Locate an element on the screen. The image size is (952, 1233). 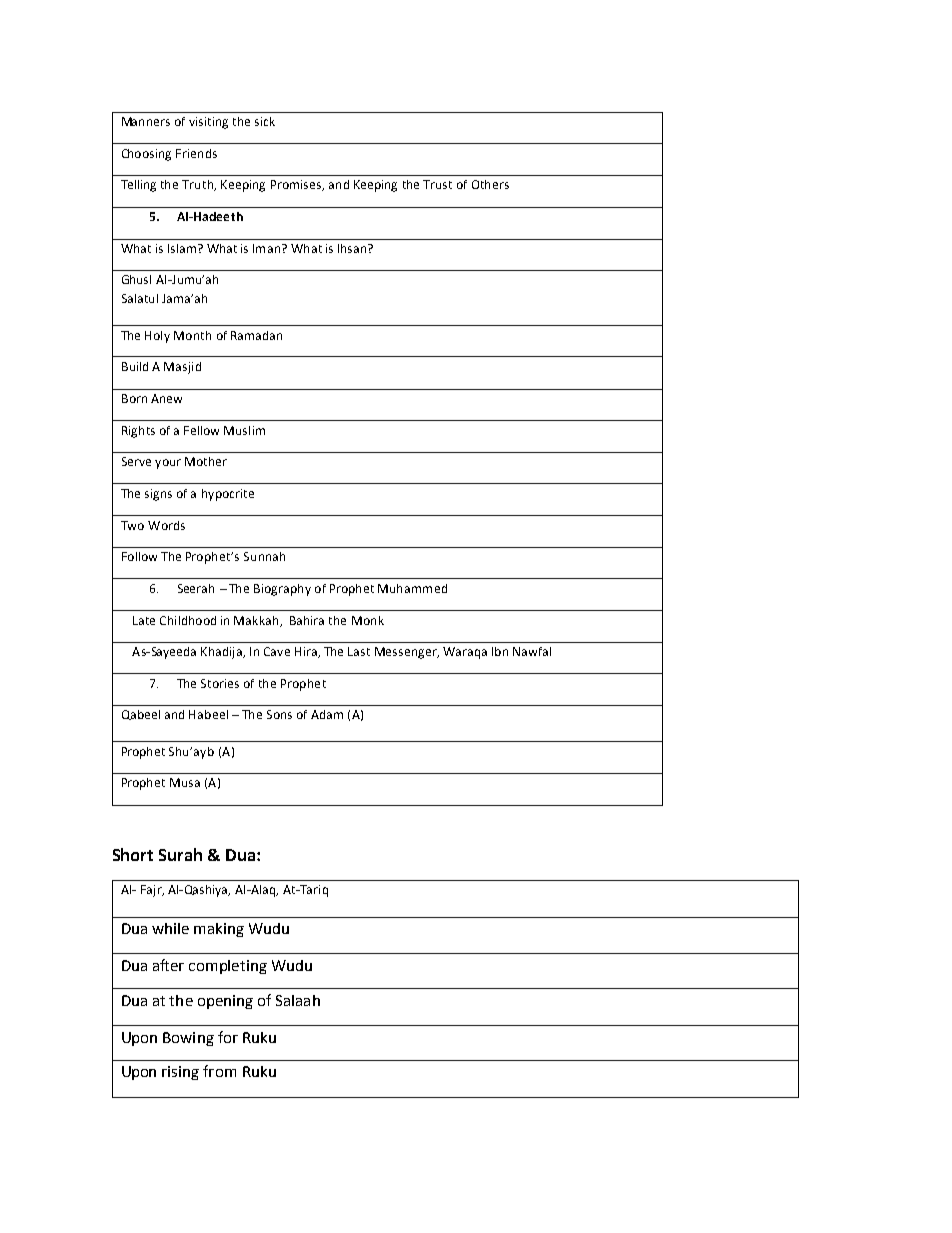
Muhammed is located at coordinates (412, 588).
